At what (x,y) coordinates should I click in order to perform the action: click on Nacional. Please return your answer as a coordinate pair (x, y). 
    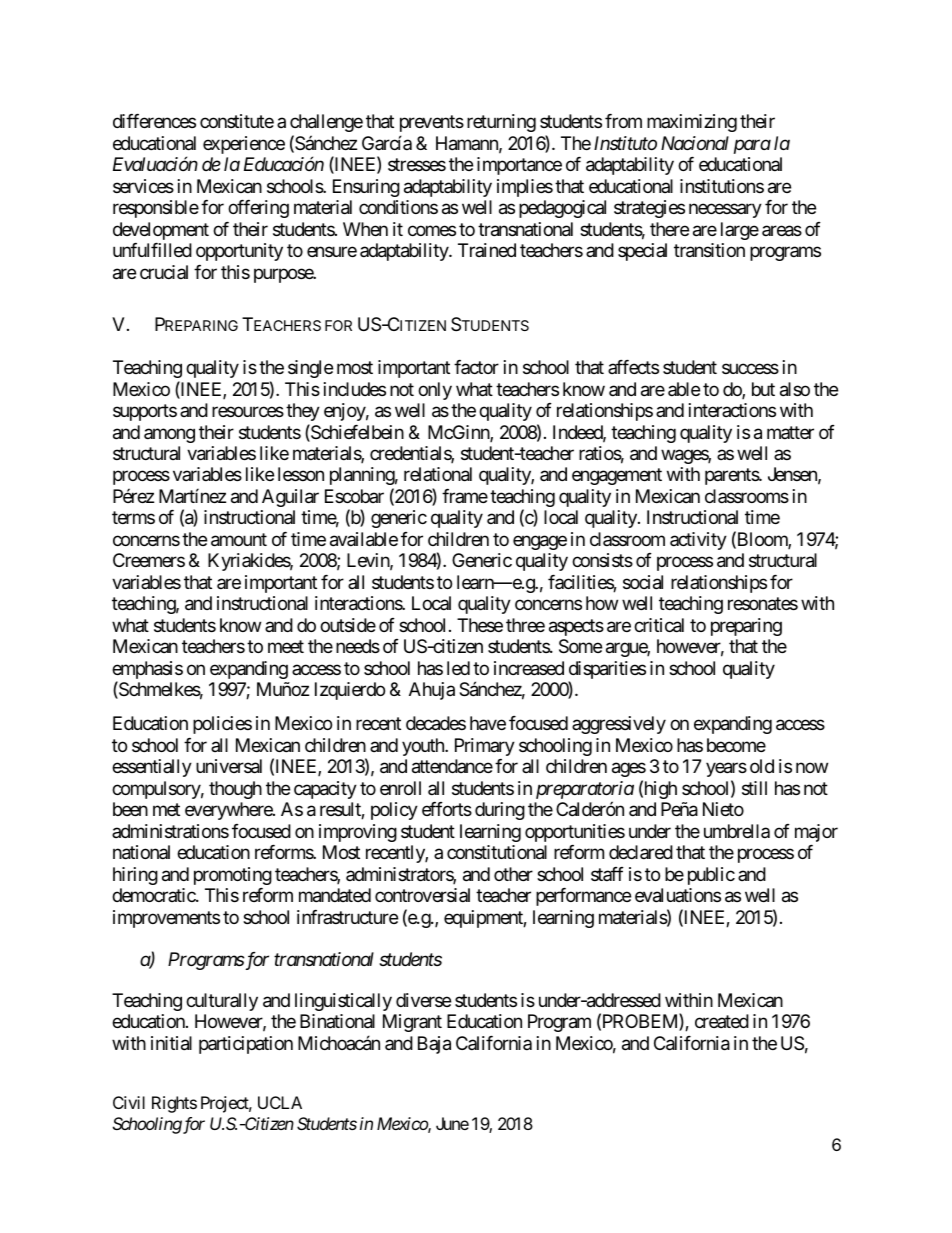
    Looking at the image, I should click on (695, 143).
